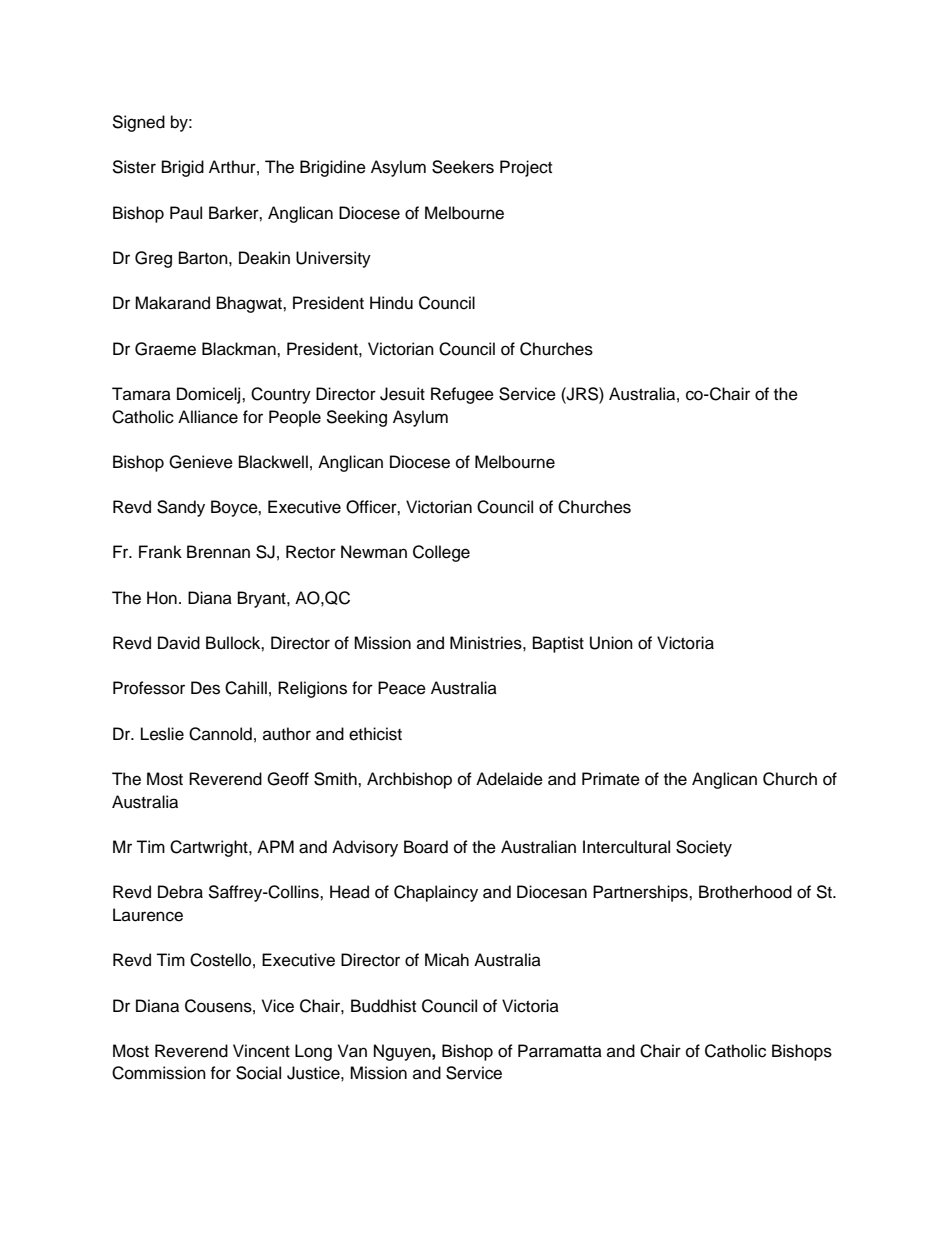 The width and height of the screenshot is (952, 1233). What do you see at coordinates (383, 1006) in the screenshot?
I see `Buddhist` at bounding box center [383, 1006].
